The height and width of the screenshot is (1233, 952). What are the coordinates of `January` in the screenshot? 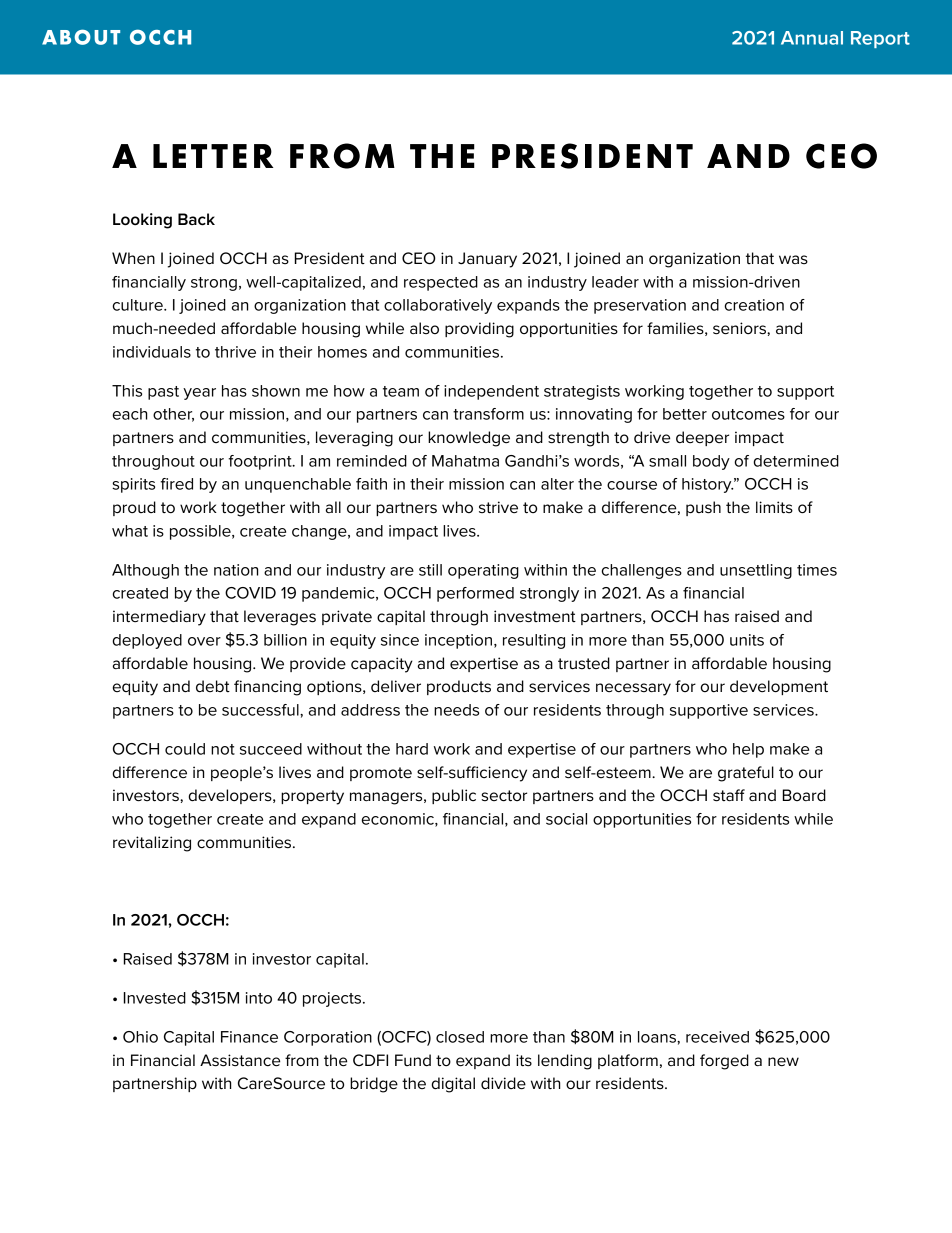 It's located at (487, 260).
